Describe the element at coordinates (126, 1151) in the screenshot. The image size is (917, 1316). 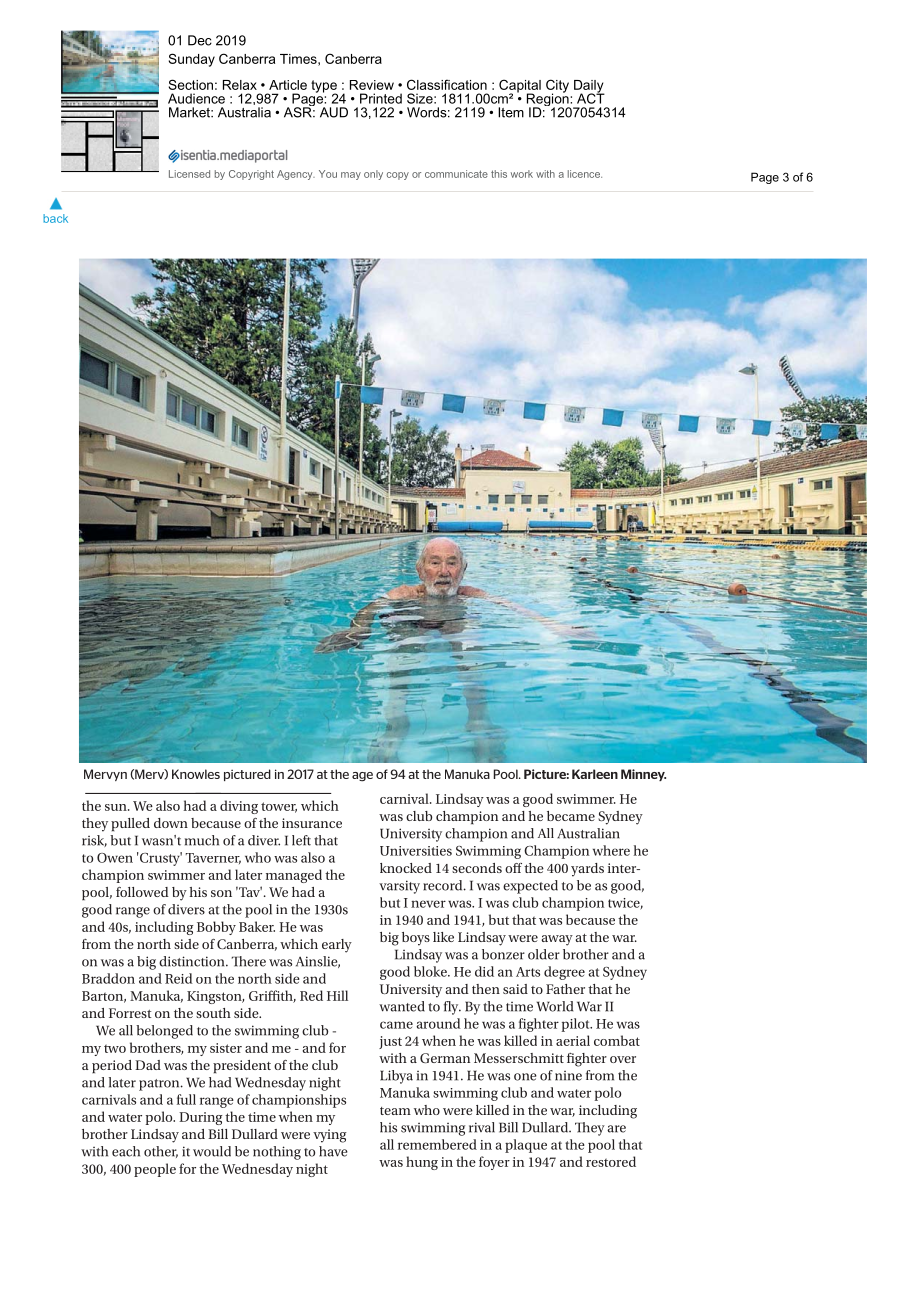
I see `each` at that location.
